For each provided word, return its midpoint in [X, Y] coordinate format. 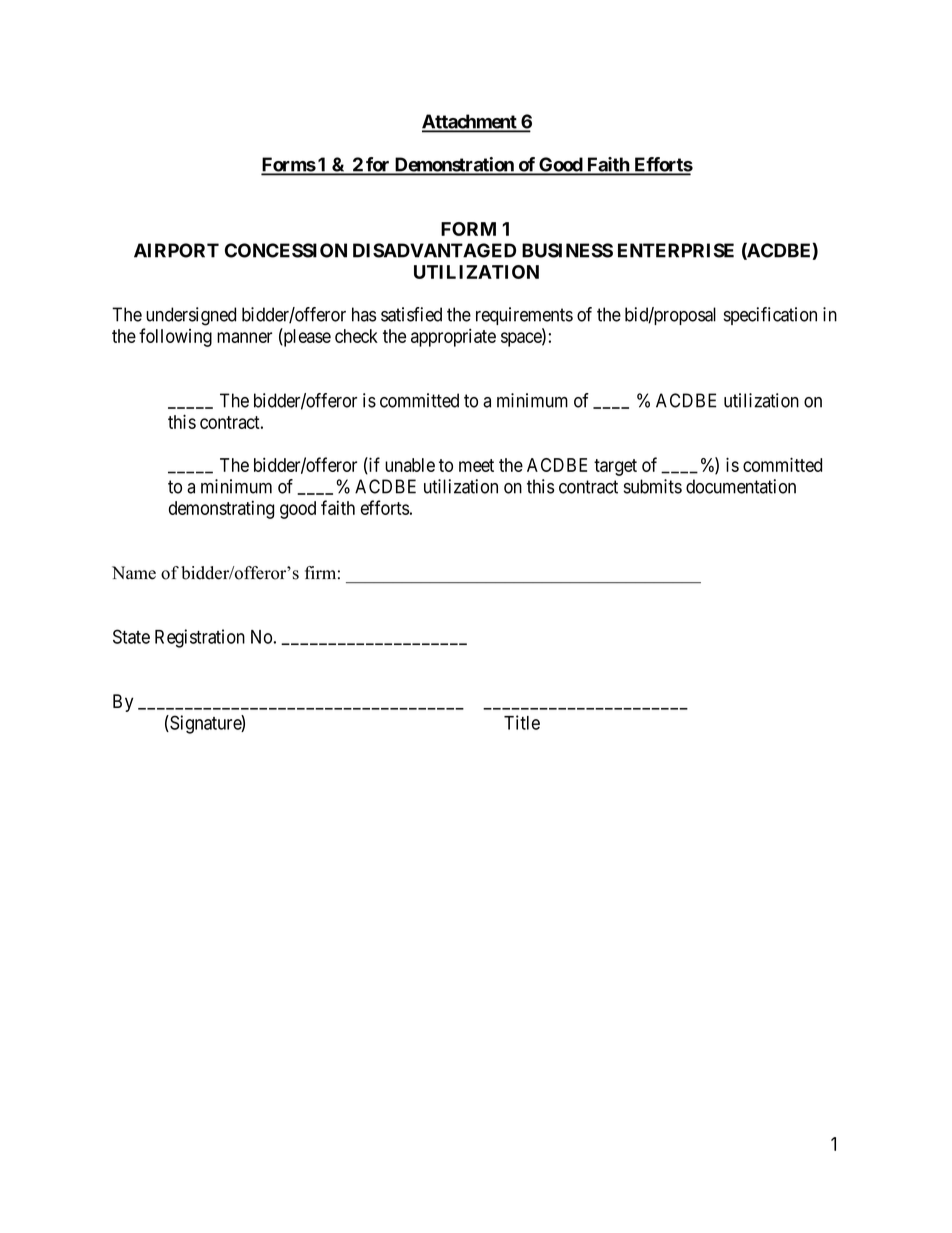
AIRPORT [176, 250]
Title [522, 722]
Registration [200, 638]
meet [476, 465]
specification [770, 316]
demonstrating [221, 509]
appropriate [453, 337]
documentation [741, 486]
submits [653, 486]
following [175, 337]
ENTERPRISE [676, 250]
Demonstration [454, 165]
